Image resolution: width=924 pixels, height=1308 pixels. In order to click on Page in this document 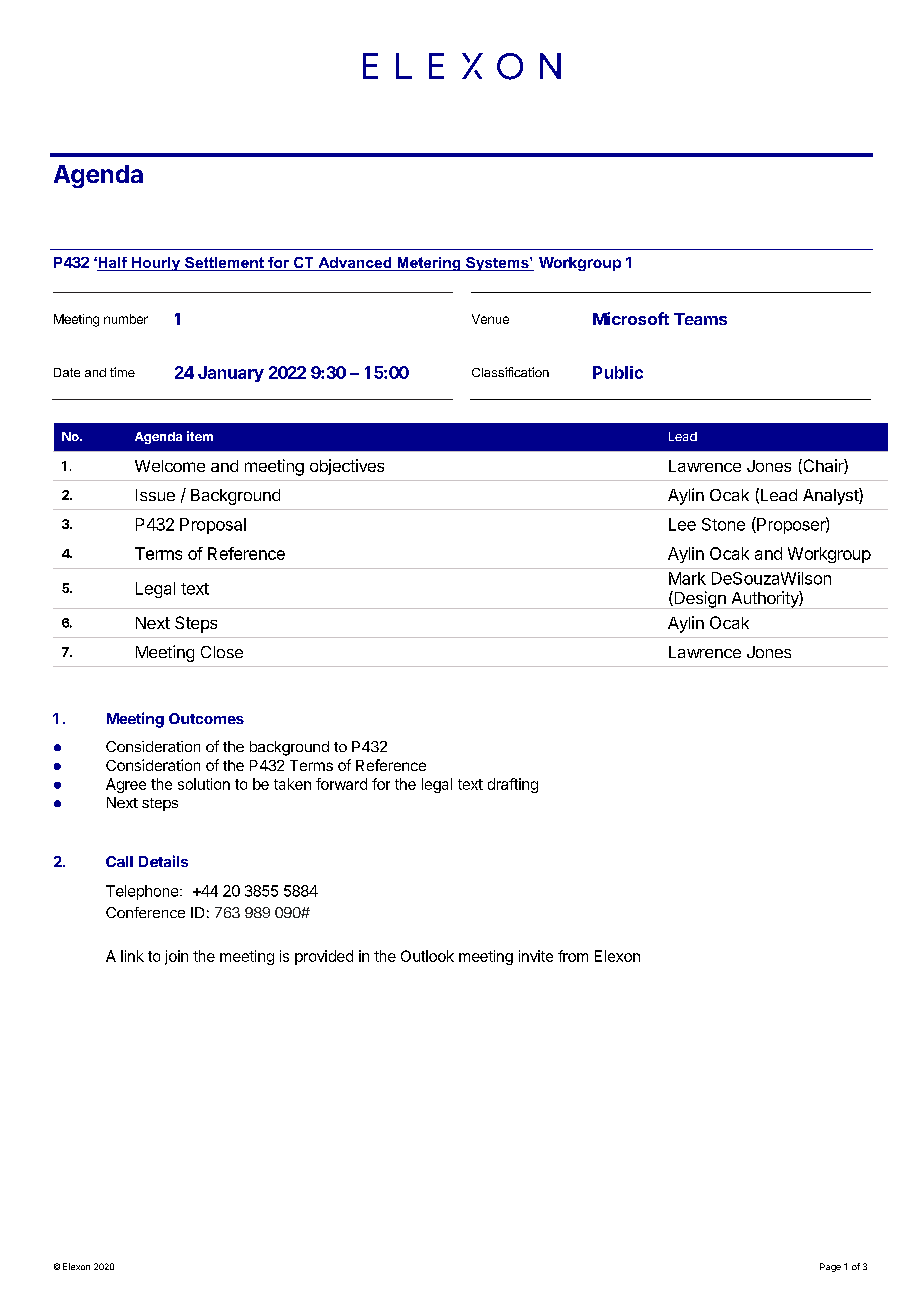, I will do `click(830, 1267)`.
